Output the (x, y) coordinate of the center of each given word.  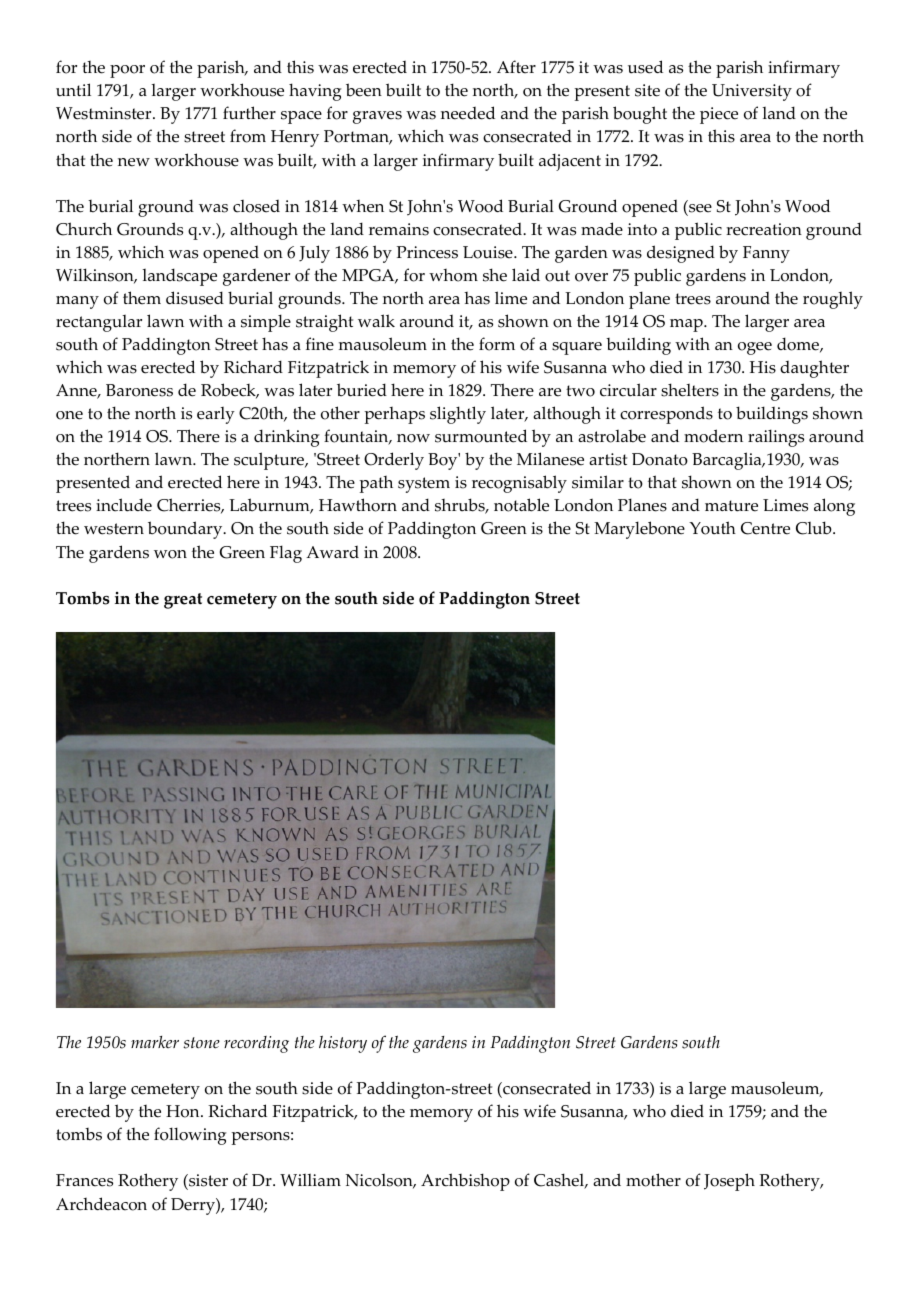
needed (468, 113)
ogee (755, 348)
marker (155, 1042)
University (752, 92)
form (497, 344)
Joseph (729, 1182)
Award (332, 552)
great (183, 601)
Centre (765, 528)
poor (127, 71)
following (190, 1136)
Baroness (139, 390)
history (343, 1044)
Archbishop (465, 1182)
